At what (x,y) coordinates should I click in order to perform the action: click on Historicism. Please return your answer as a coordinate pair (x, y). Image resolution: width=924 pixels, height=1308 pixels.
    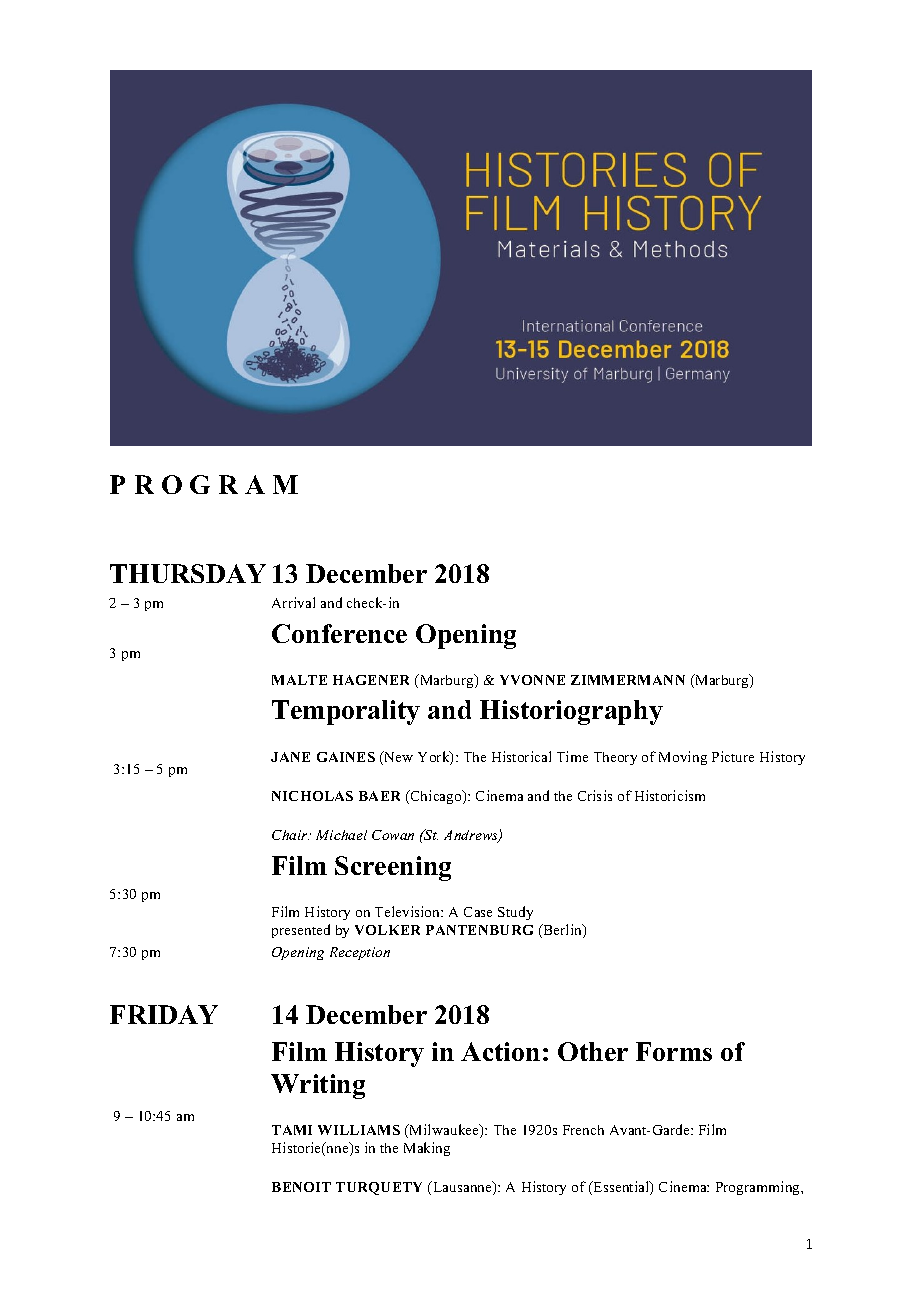
    Looking at the image, I should click on (670, 795).
